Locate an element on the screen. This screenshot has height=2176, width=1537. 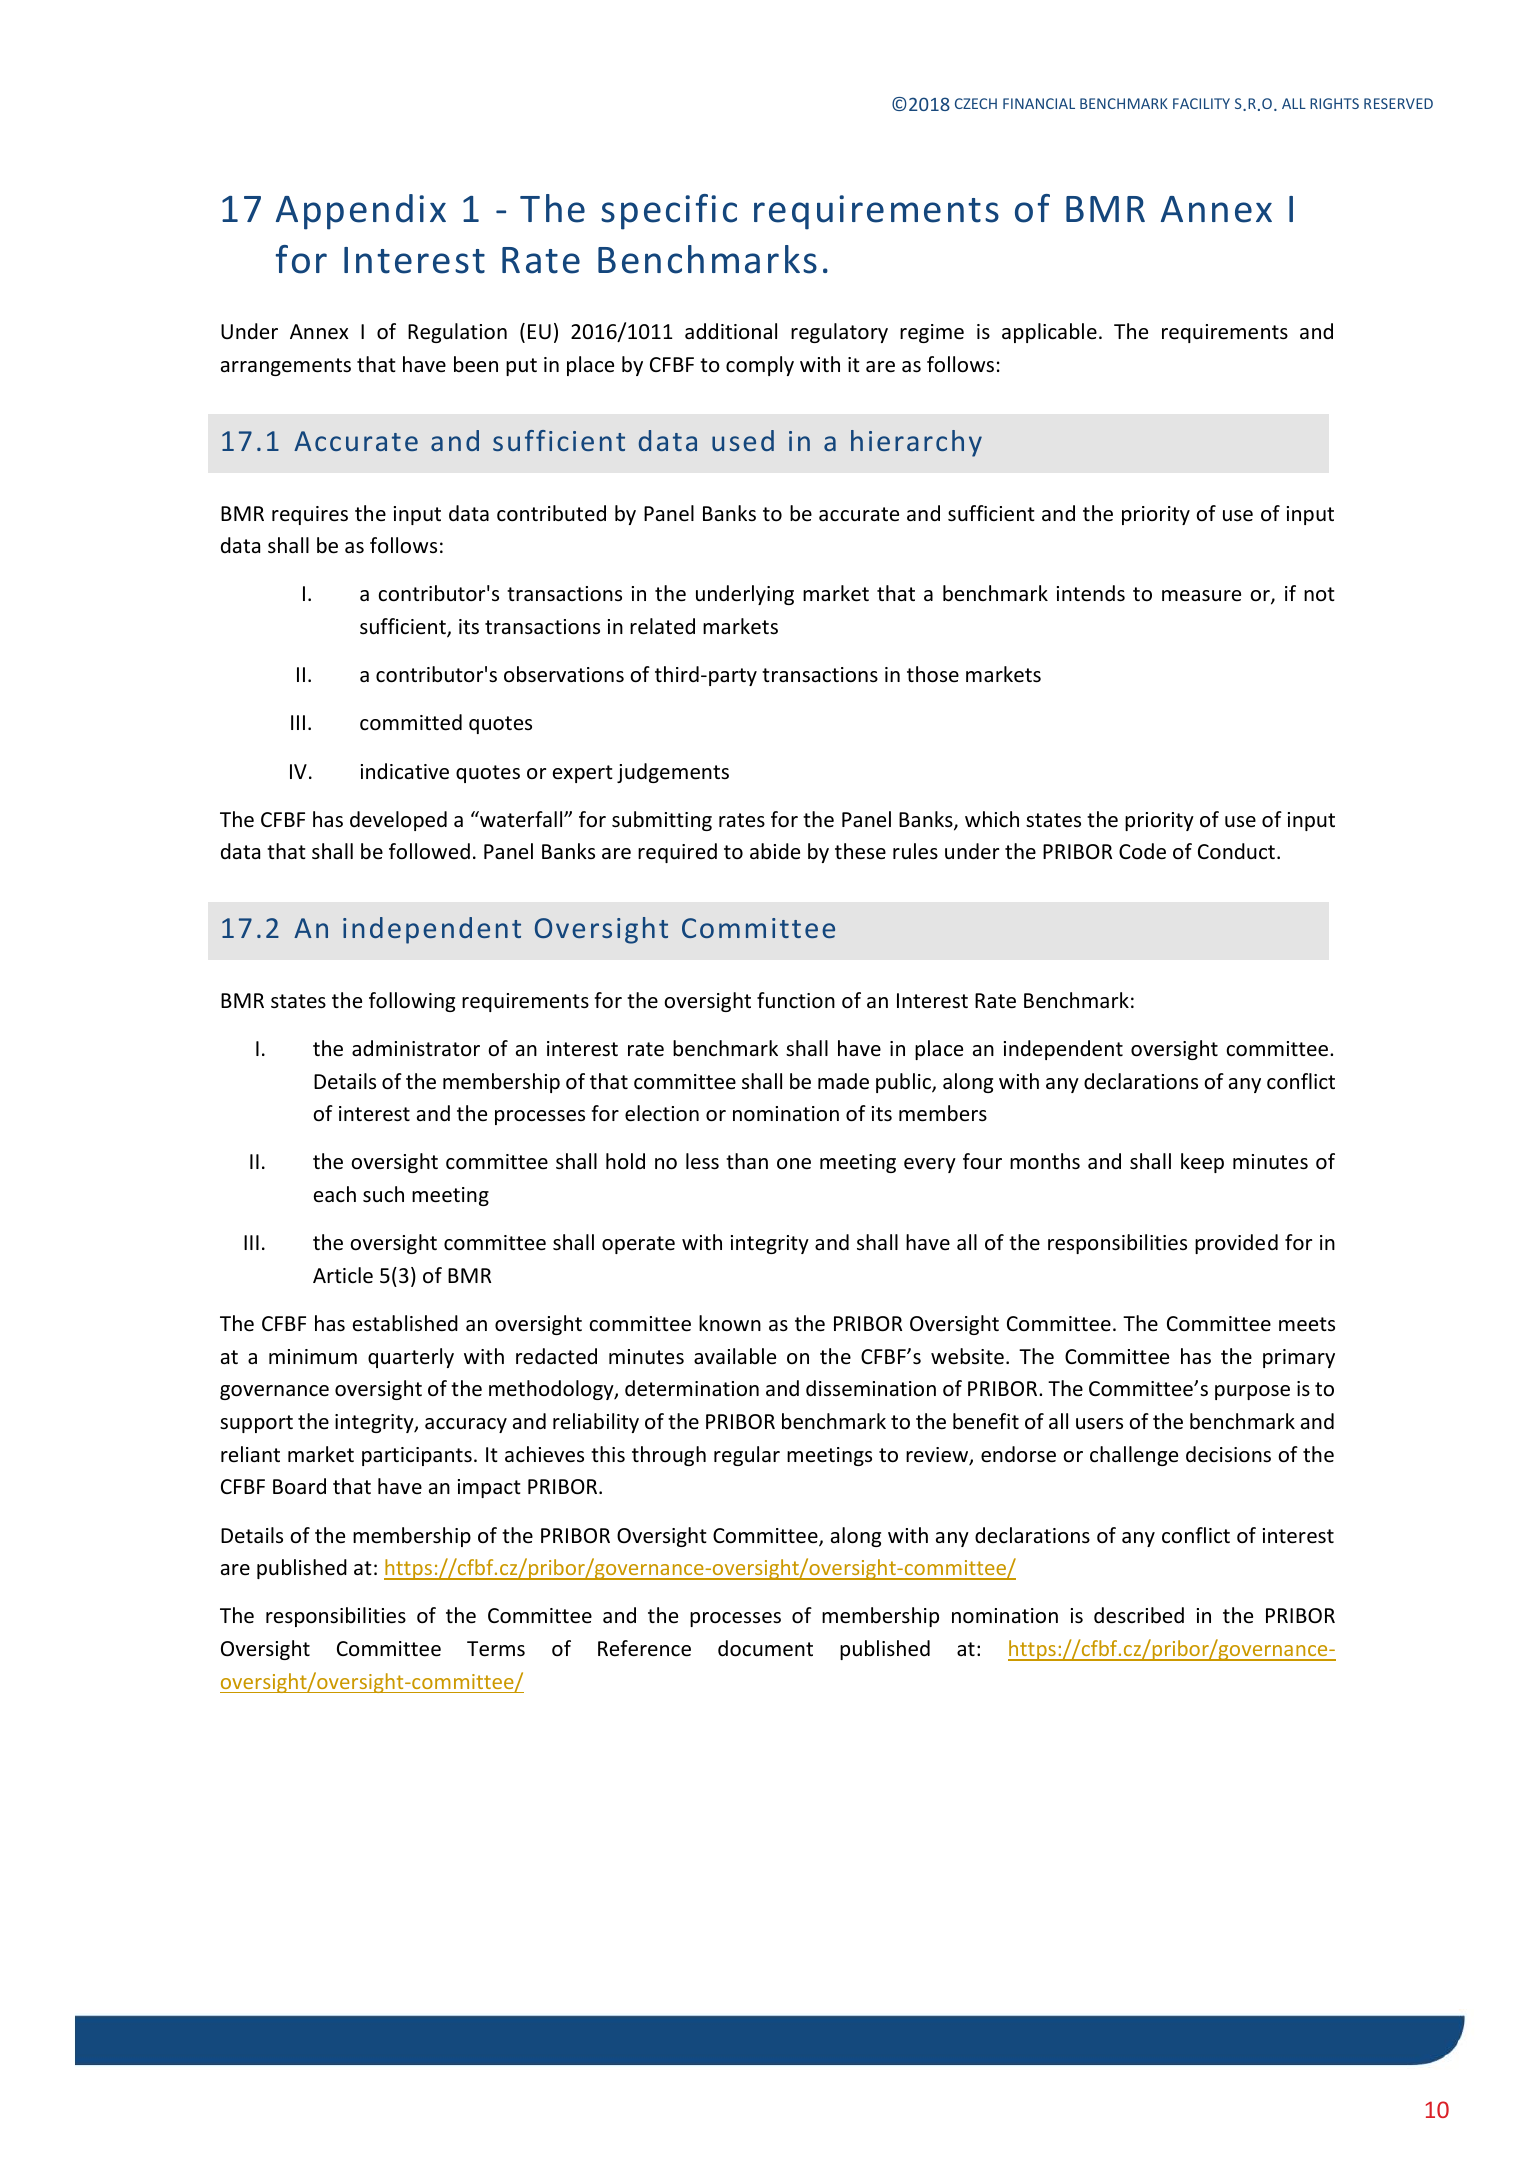
these is located at coordinates (860, 851).
